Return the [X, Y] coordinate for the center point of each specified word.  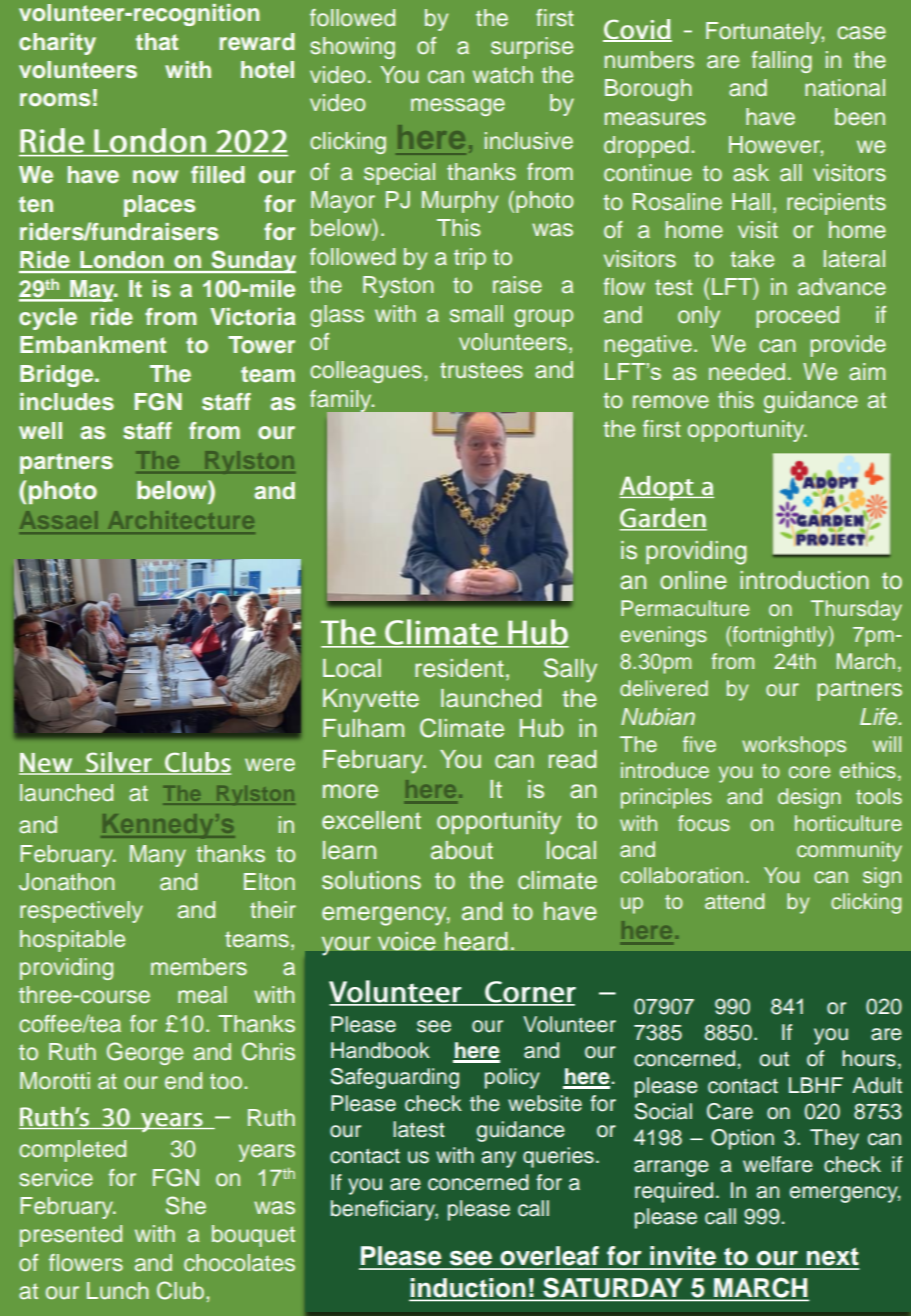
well [40, 430]
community [849, 851]
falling [781, 62]
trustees [481, 370]
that [157, 41]
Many [158, 856]
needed [747, 372]
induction [469, 1289]
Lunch [118, 1291]
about [462, 850]
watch [503, 75]
